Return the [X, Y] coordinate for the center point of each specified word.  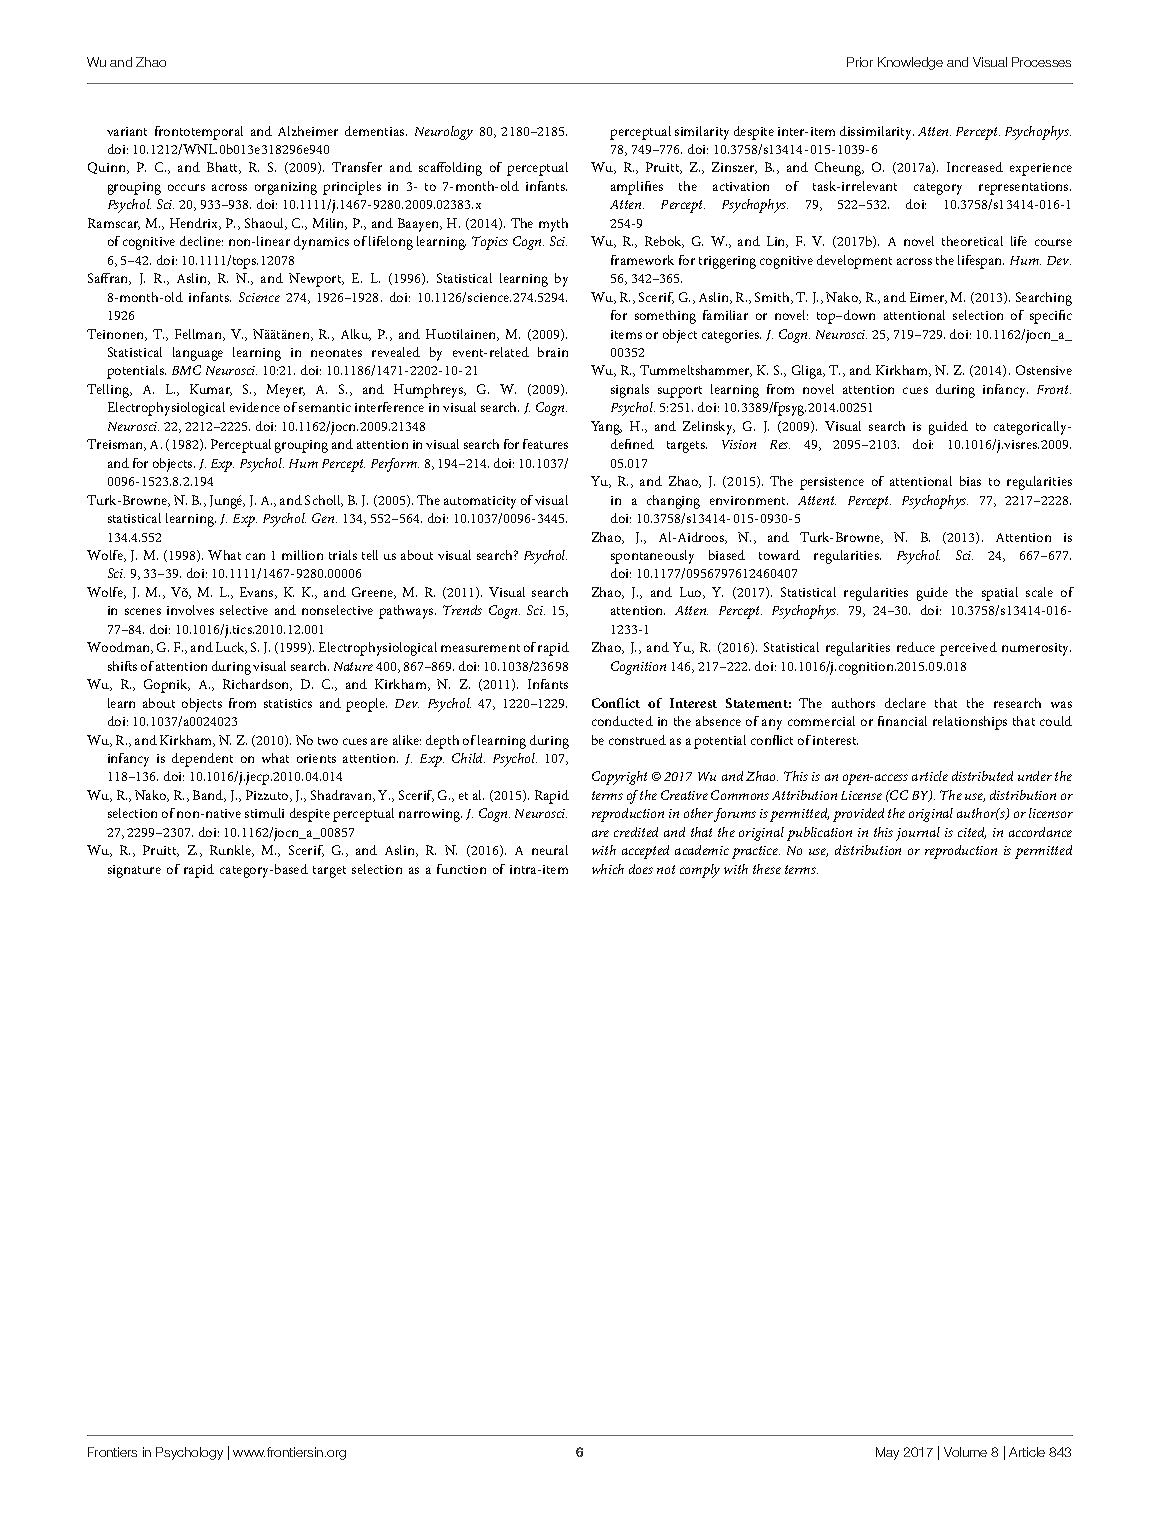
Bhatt [224, 168]
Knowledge [910, 63]
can [255, 556]
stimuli [264, 813]
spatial [1000, 594]
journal [918, 834]
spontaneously [652, 557]
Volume [965, 1452]
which [608, 869]
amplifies [637, 188]
